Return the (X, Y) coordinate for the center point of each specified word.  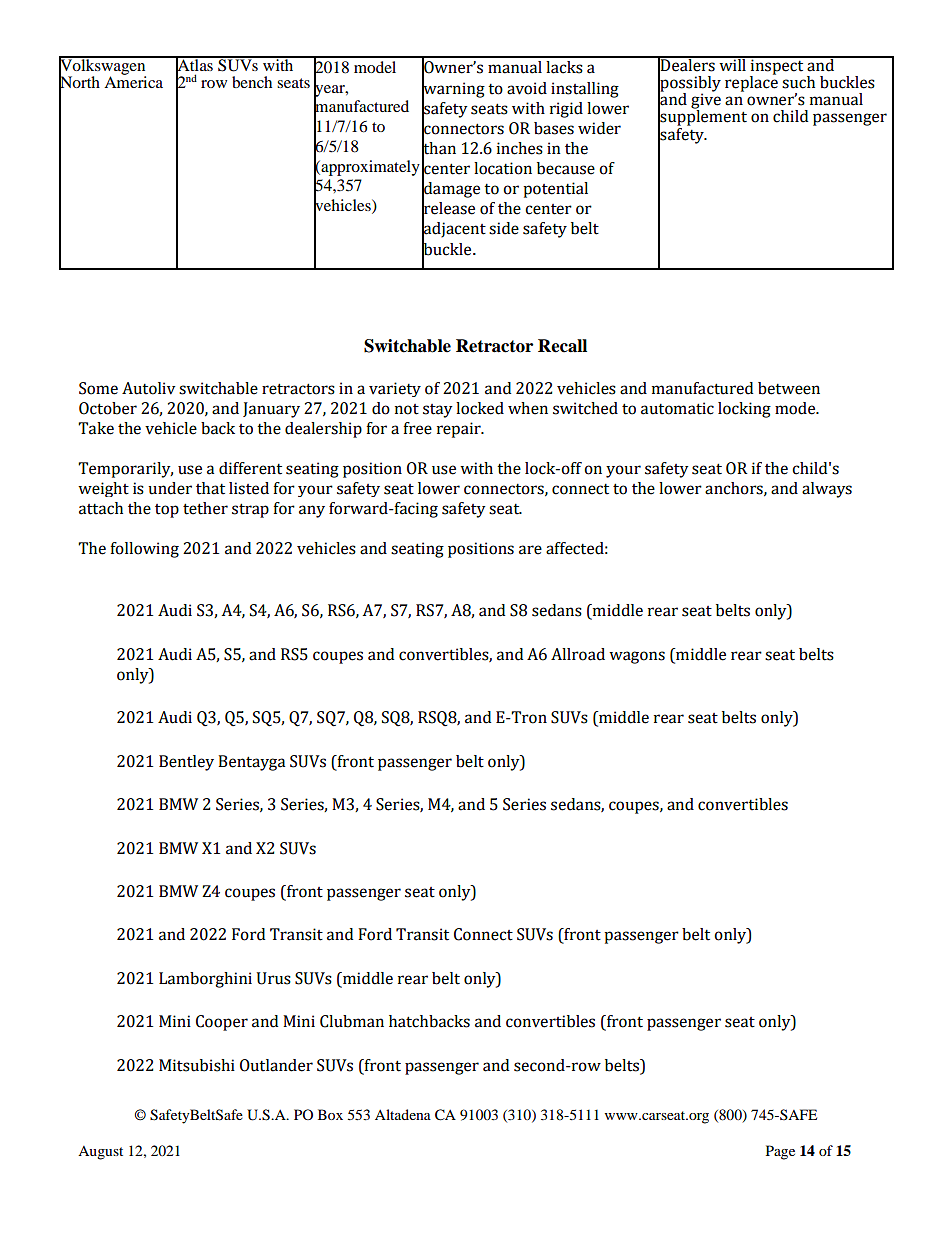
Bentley (186, 763)
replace (751, 83)
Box (330, 1114)
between (789, 388)
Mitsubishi (197, 1065)
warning (453, 90)
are (530, 550)
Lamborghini (205, 980)
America (133, 81)
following (144, 550)
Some (98, 388)
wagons (637, 657)
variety (395, 389)
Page (780, 1152)
